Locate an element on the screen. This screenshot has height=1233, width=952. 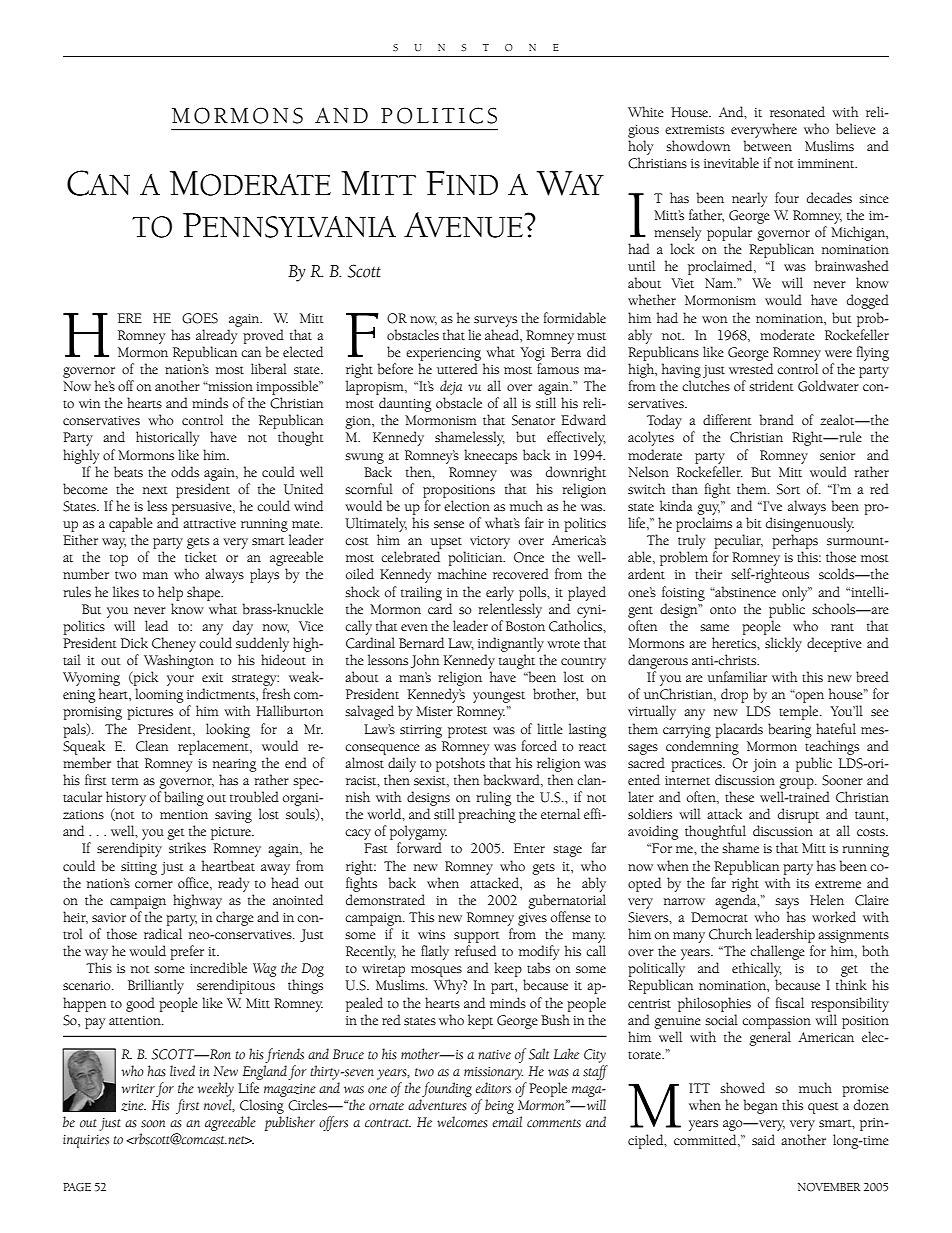
Sort is located at coordinates (788, 489).
